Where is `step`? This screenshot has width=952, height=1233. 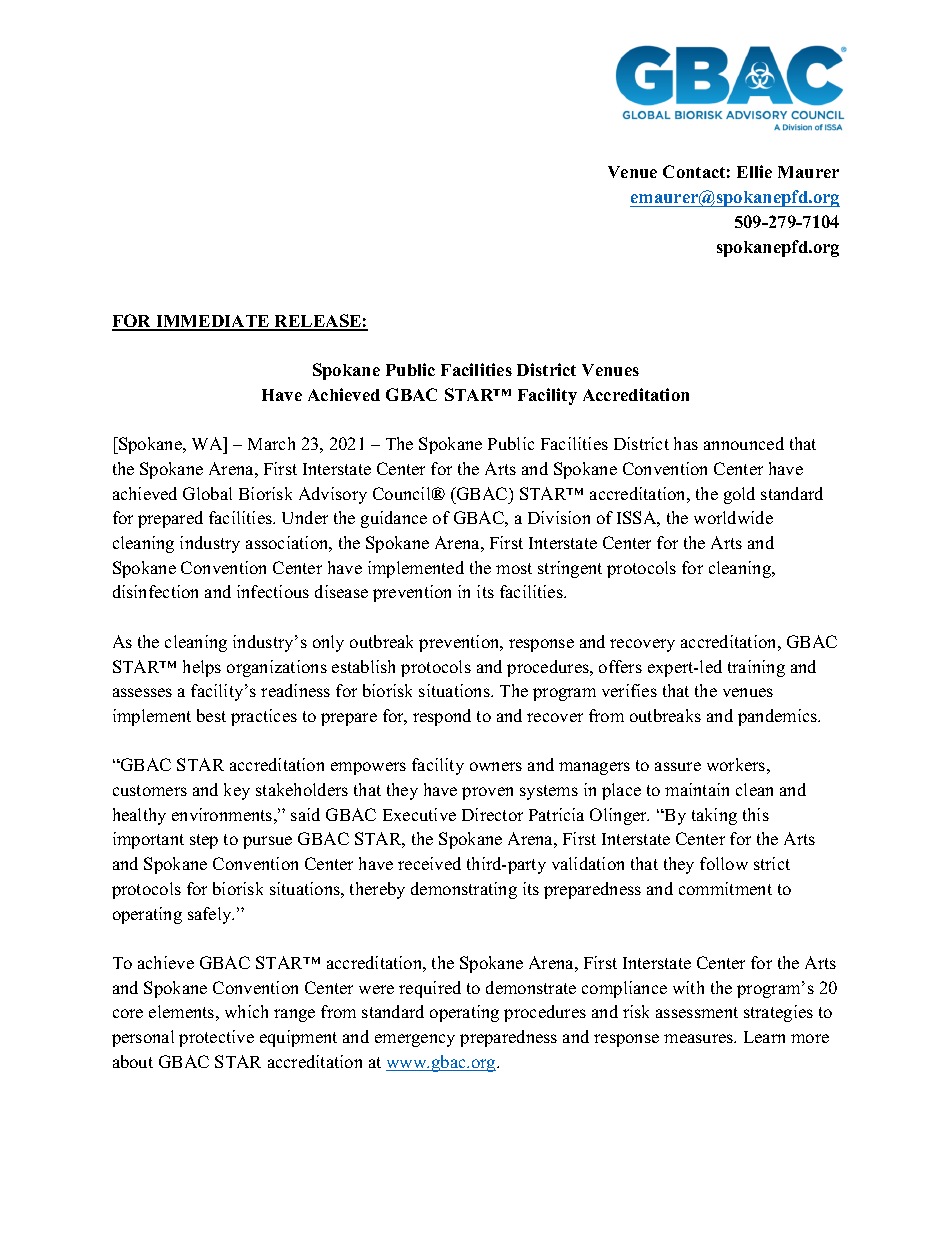 step is located at coordinates (204, 841).
